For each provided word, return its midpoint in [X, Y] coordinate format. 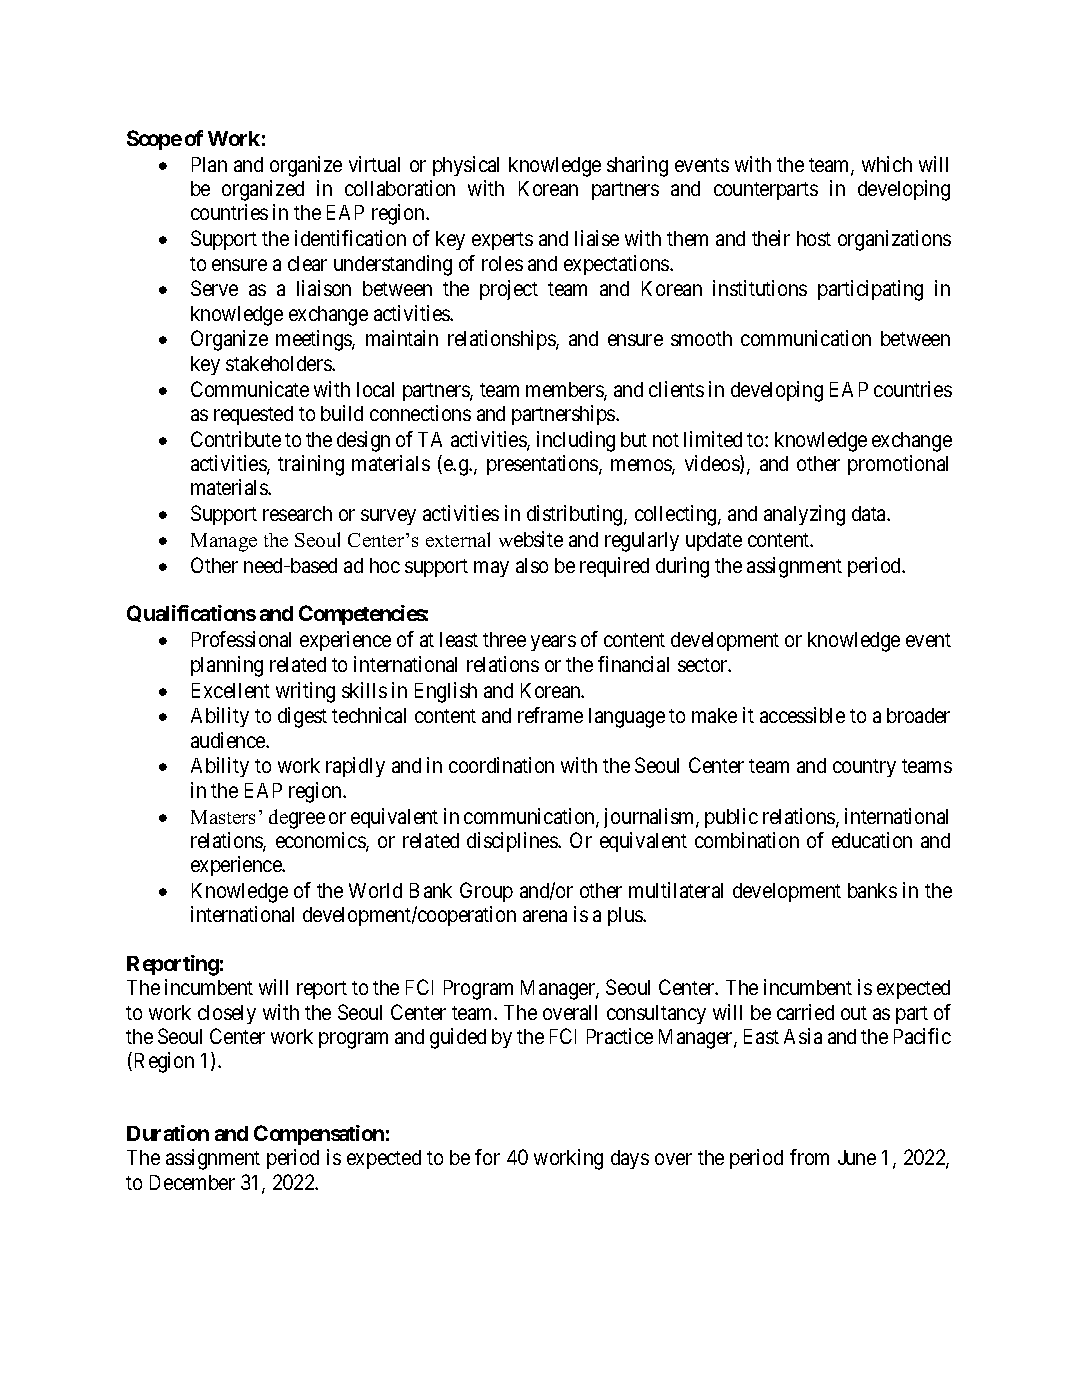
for [487, 1157]
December [192, 1182]
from [809, 1157]
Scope [154, 140]
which [887, 164]
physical [466, 166]
